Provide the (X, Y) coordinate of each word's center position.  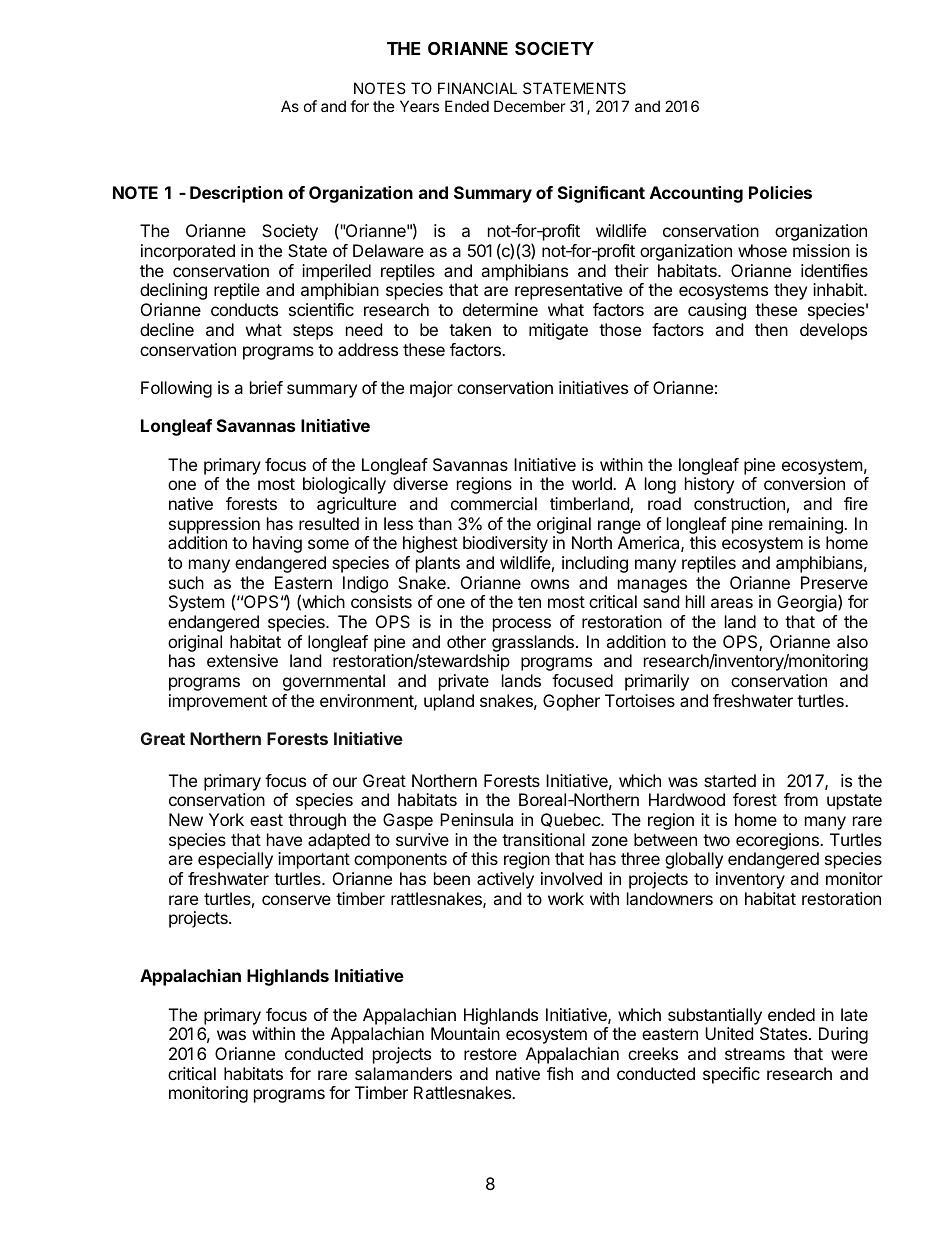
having (277, 544)
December (530, 106)
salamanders (403, 1073)
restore (490, 1054)
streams (755, 1054)
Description (236, 194)
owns (550, 584)
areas (732, 603)
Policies (780, 192)
